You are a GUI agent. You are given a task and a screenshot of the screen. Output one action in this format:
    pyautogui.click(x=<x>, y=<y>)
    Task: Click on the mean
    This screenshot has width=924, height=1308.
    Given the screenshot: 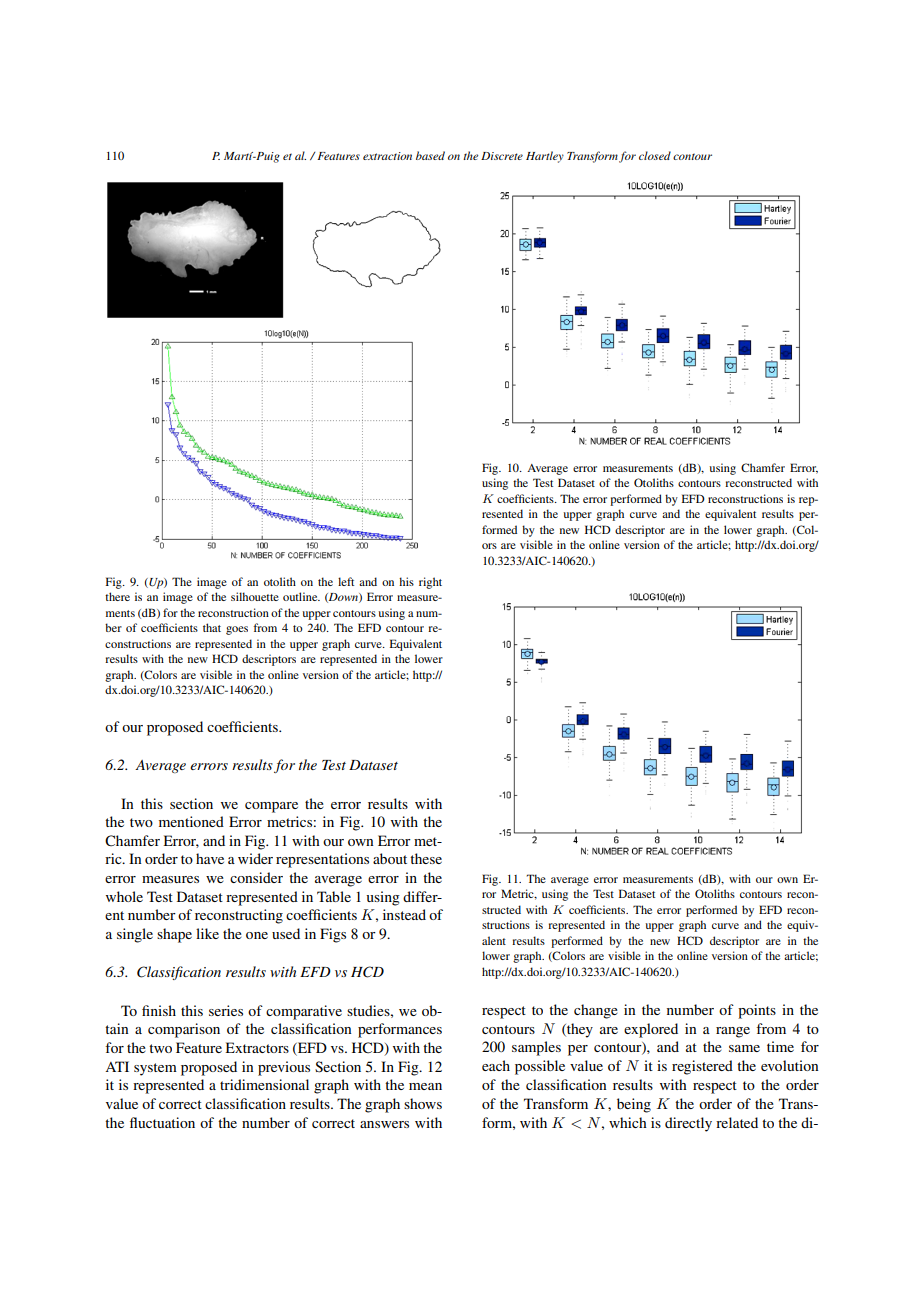 What is the action you would take?
    pyautogui.click(x=425, y=1086)
